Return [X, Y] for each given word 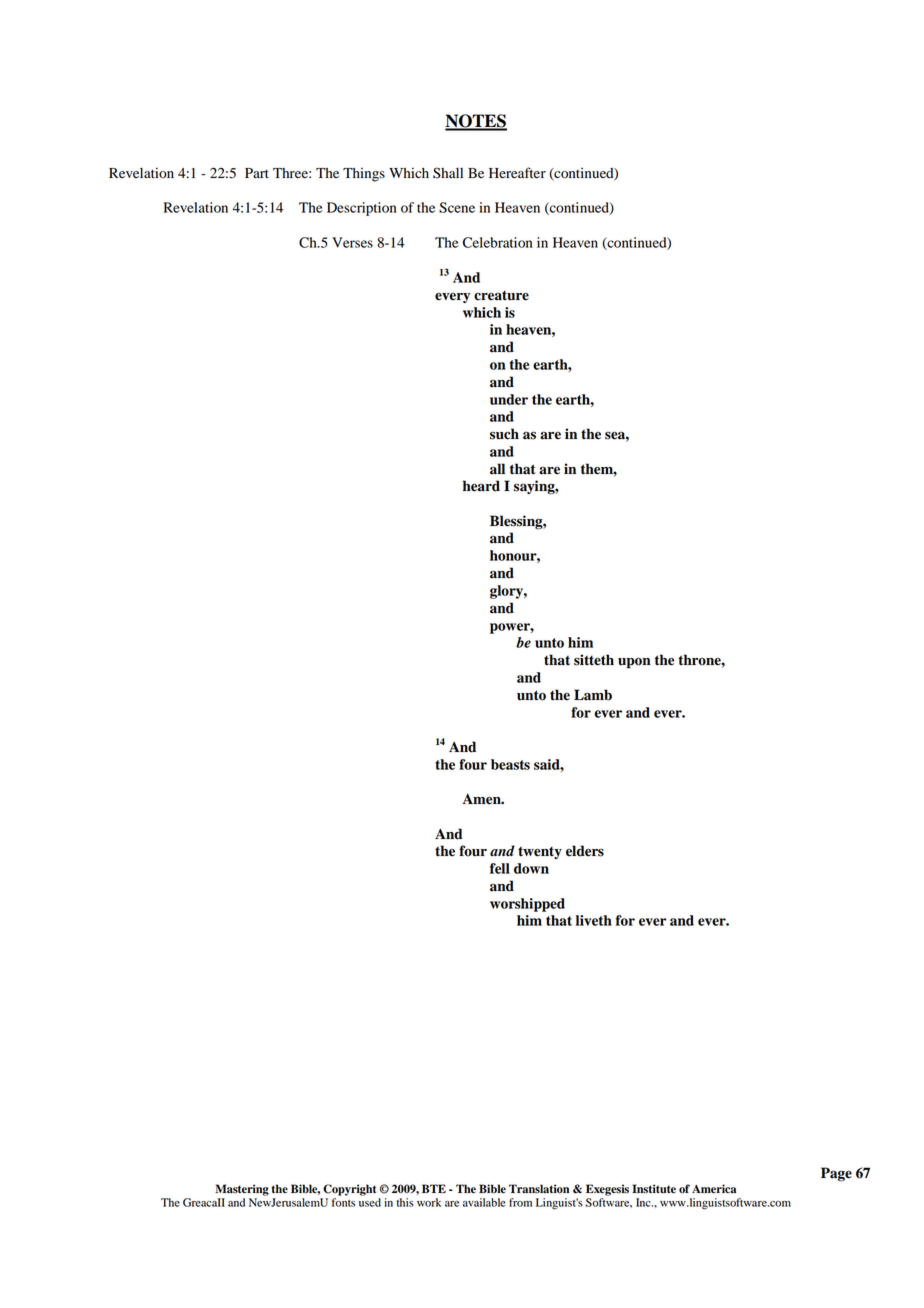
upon [634, 662]
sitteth [594, 660]
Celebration [498, 242]
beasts [510, 764]
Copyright [349, 1190]
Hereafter [517, 173]
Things [364, 175]
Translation [539, 1189]
